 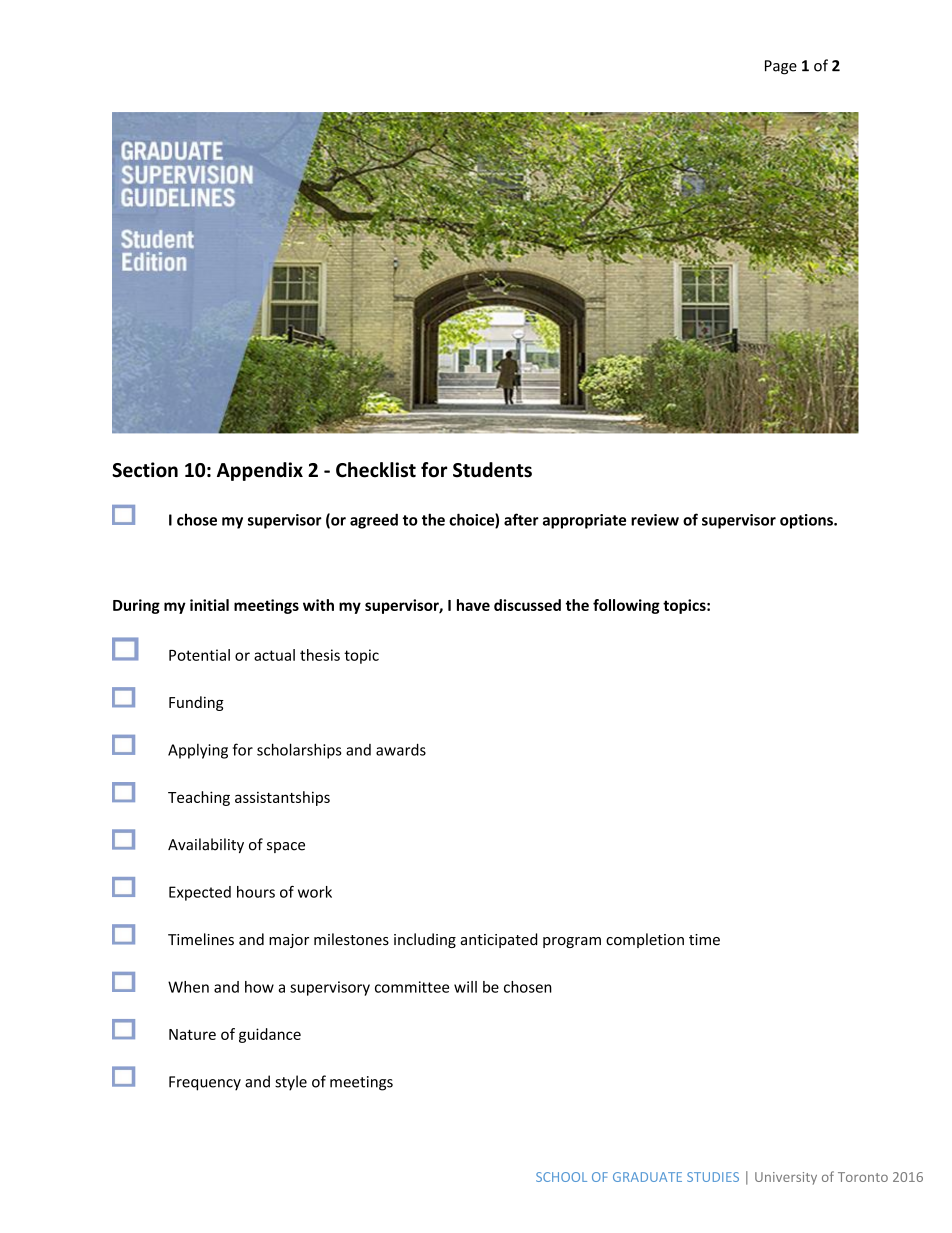 I want to click on completion, so click(x=645, y=940).
